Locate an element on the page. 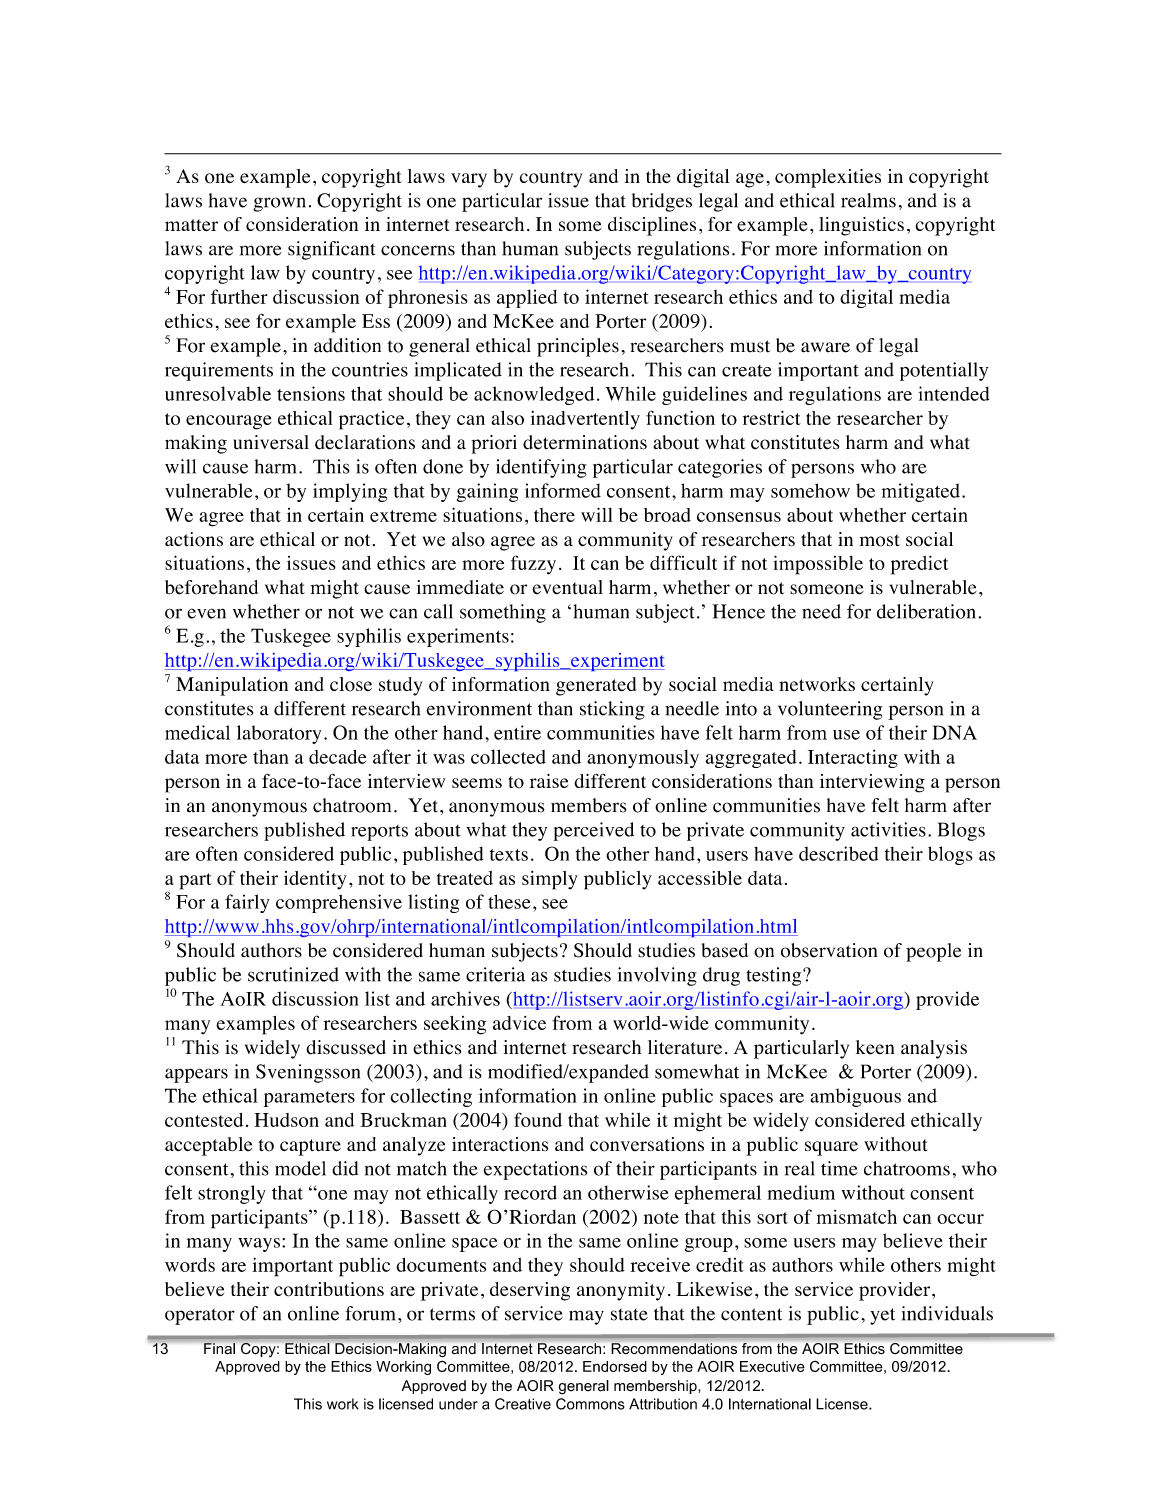  Interacting is located at coordinates (853, 758).
